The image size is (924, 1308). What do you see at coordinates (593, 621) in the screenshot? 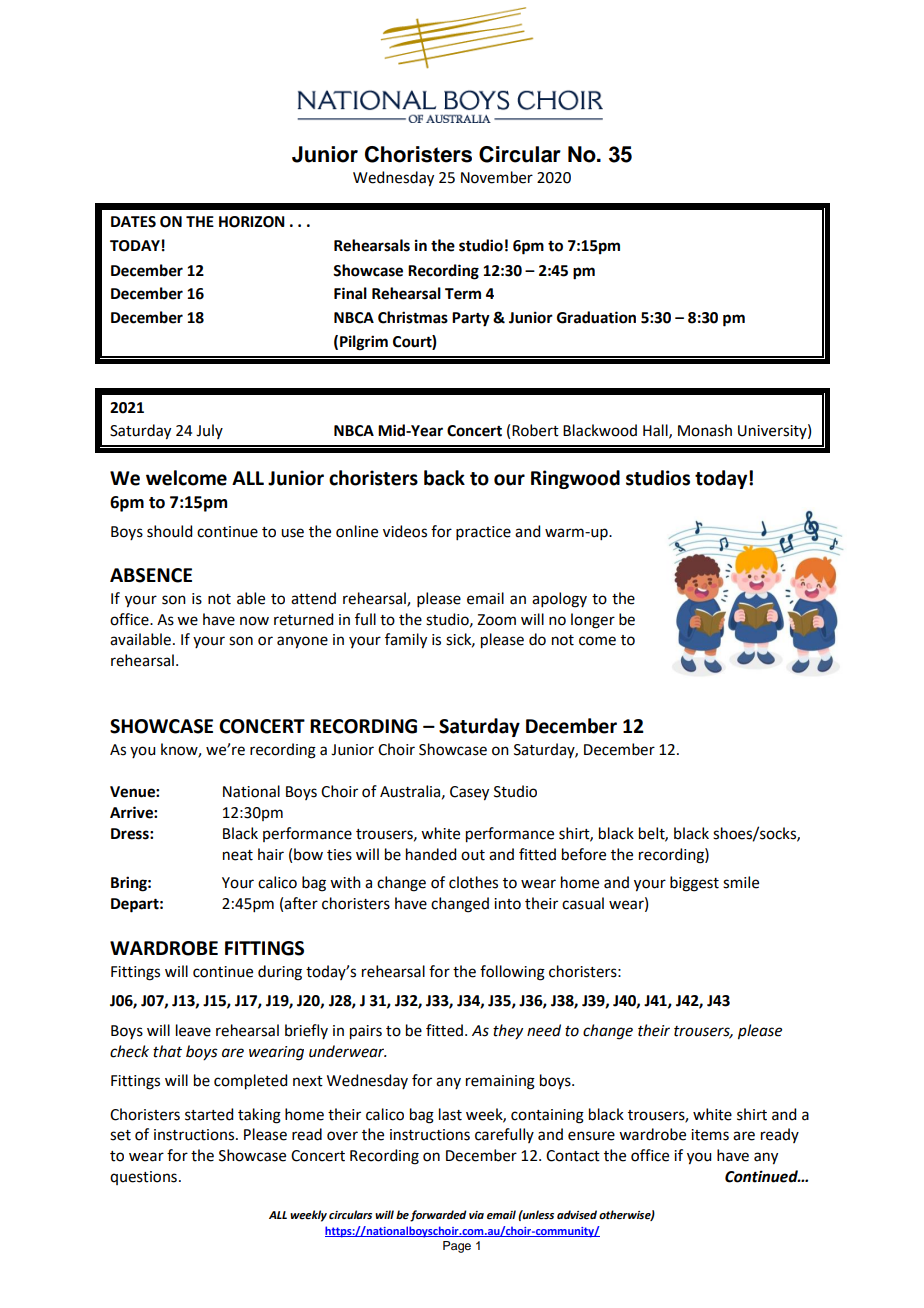
I see `longer` at bounding box center [593, 621].
